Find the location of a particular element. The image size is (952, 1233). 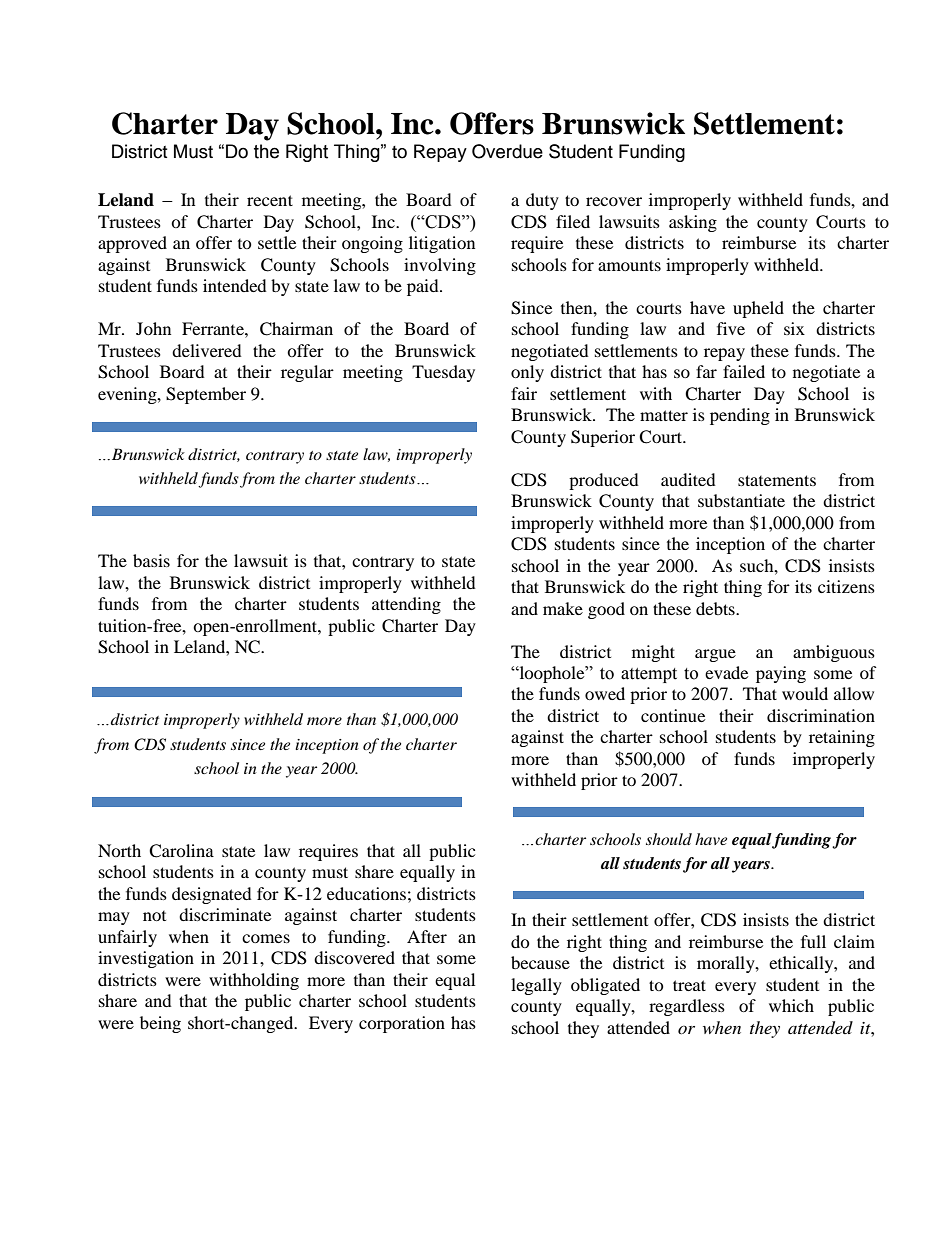

attending is located at coordinates (406, 605).
